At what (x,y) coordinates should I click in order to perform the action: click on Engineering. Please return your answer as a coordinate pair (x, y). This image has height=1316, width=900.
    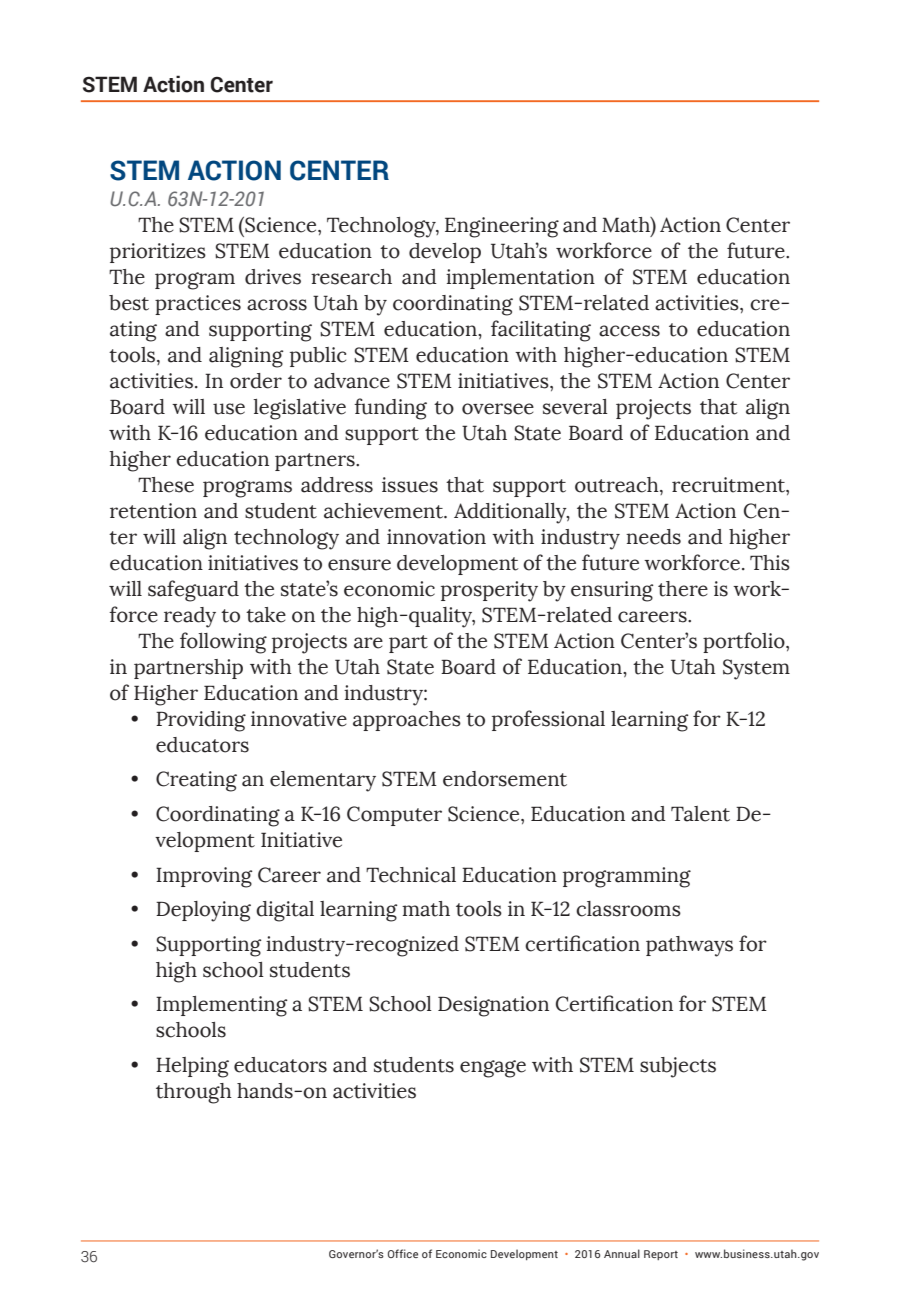
    Looking at the image, I should click on (502, 227).
